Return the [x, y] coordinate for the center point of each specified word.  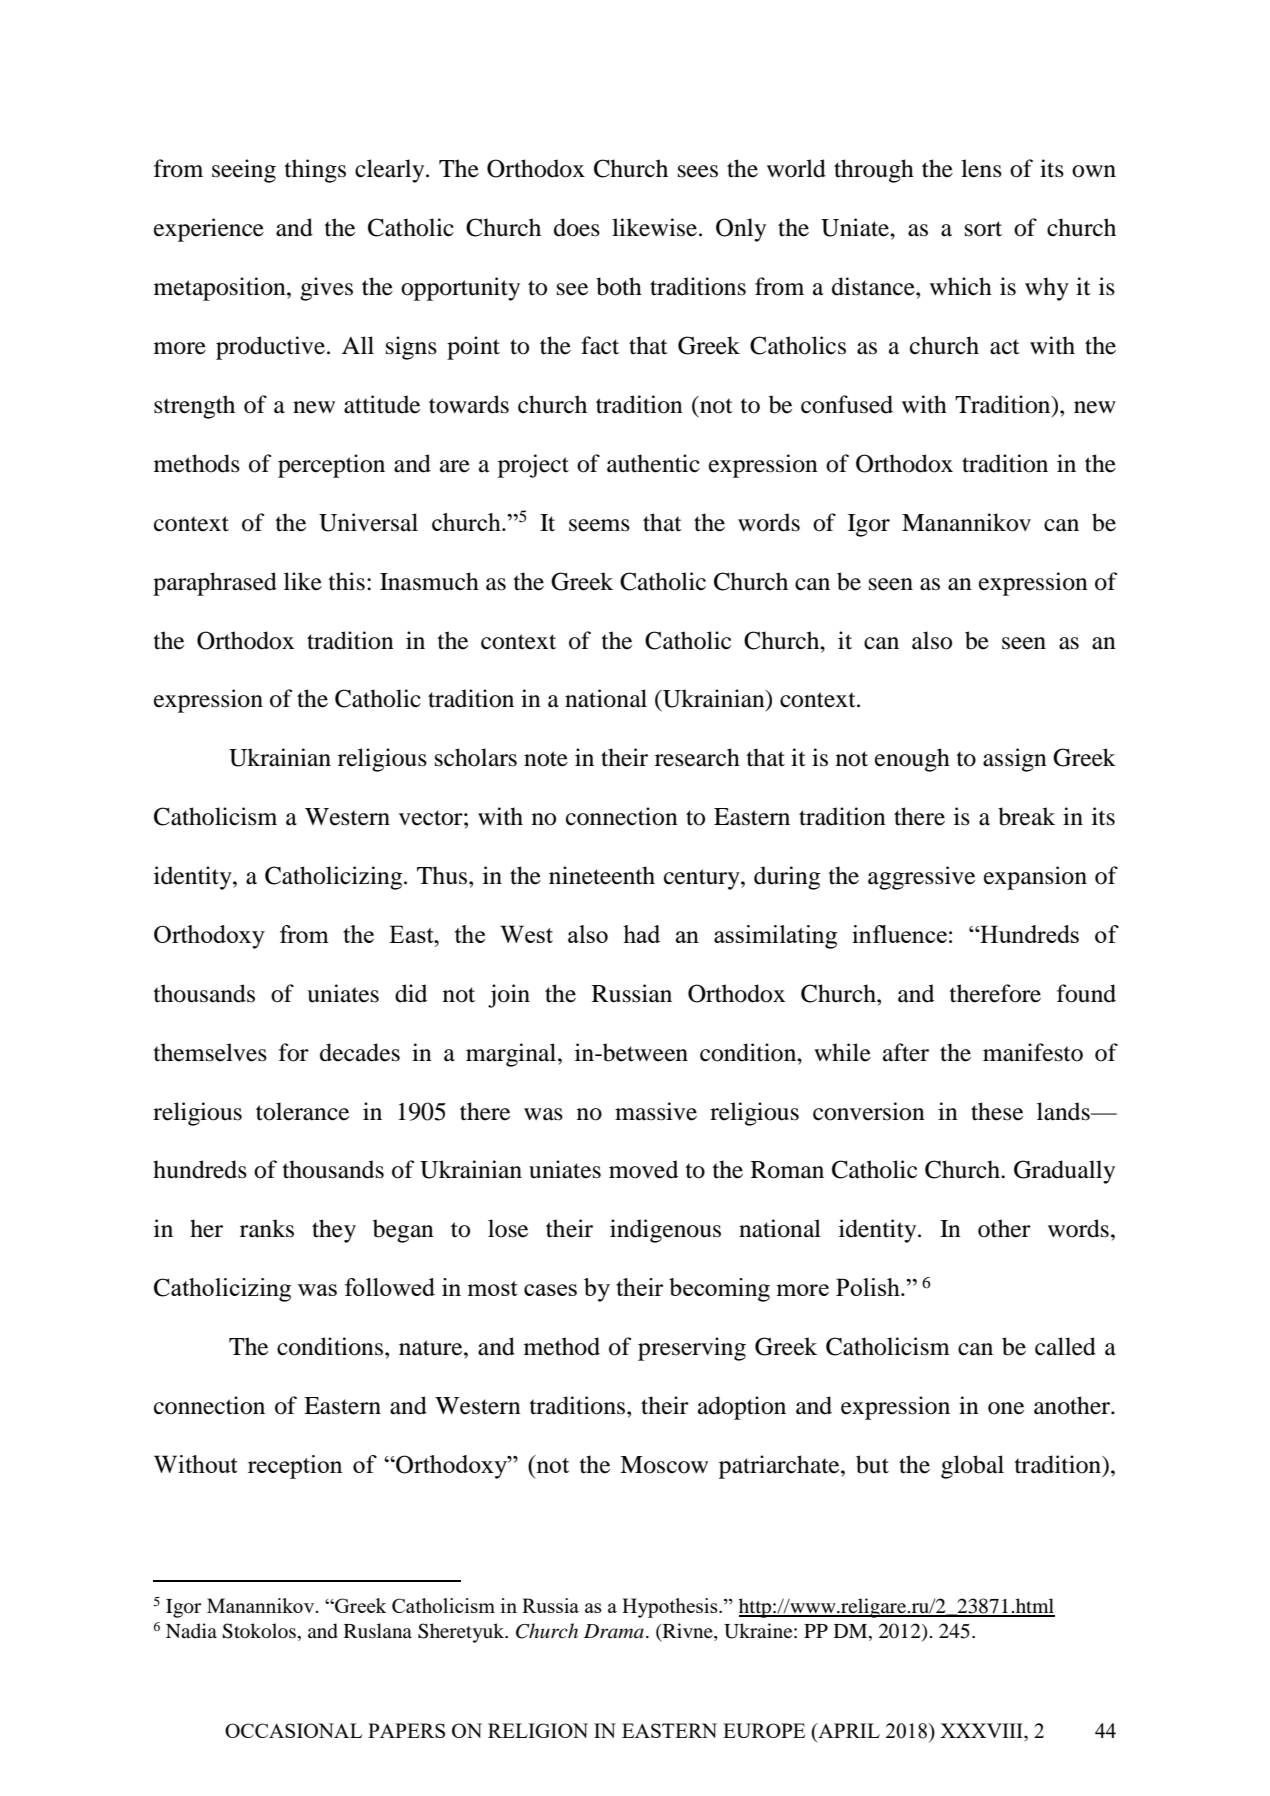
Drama [614, 1631]
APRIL [848, 1730]
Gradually [1064, 1172]
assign [1015, 760]
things [315, 171]
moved [643, 1169]
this [347, 581]
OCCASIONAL [293, 1730]
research [697, 757]
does [577, 227]
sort [983, 229]
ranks [267, 1228]
